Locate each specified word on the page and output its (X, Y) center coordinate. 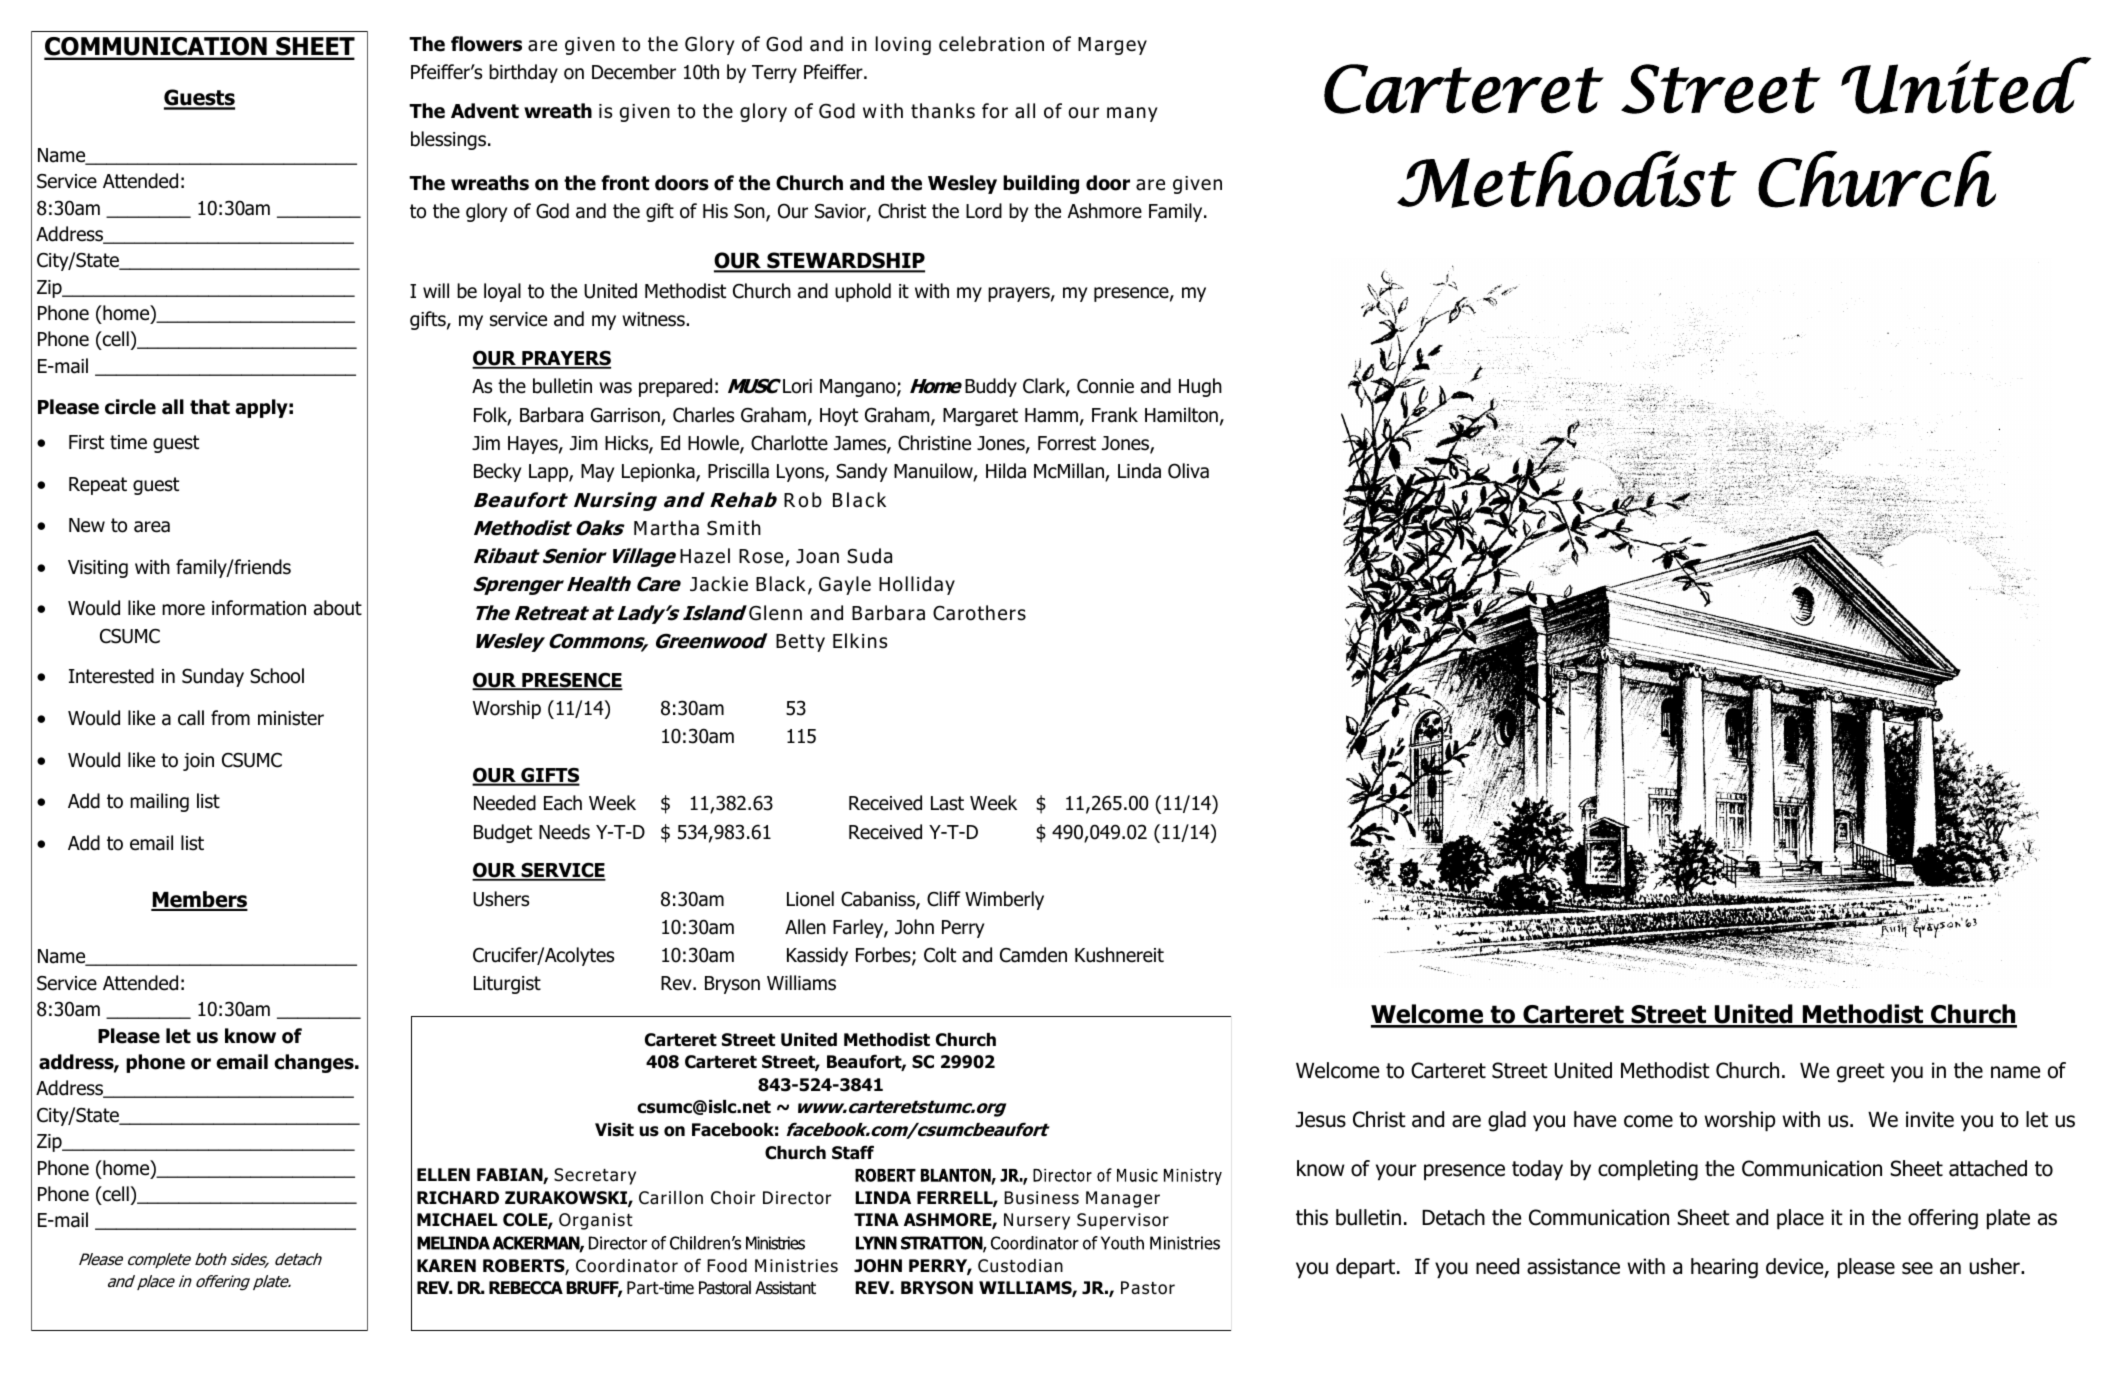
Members (199, 900)
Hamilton (1181, 415)
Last (947, 803)
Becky (497, 472)
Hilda (1006, 471)
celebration (991, 44)
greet (1861, 1073)
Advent (485, 111)
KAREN (446, 1265)
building (1041, 184)
